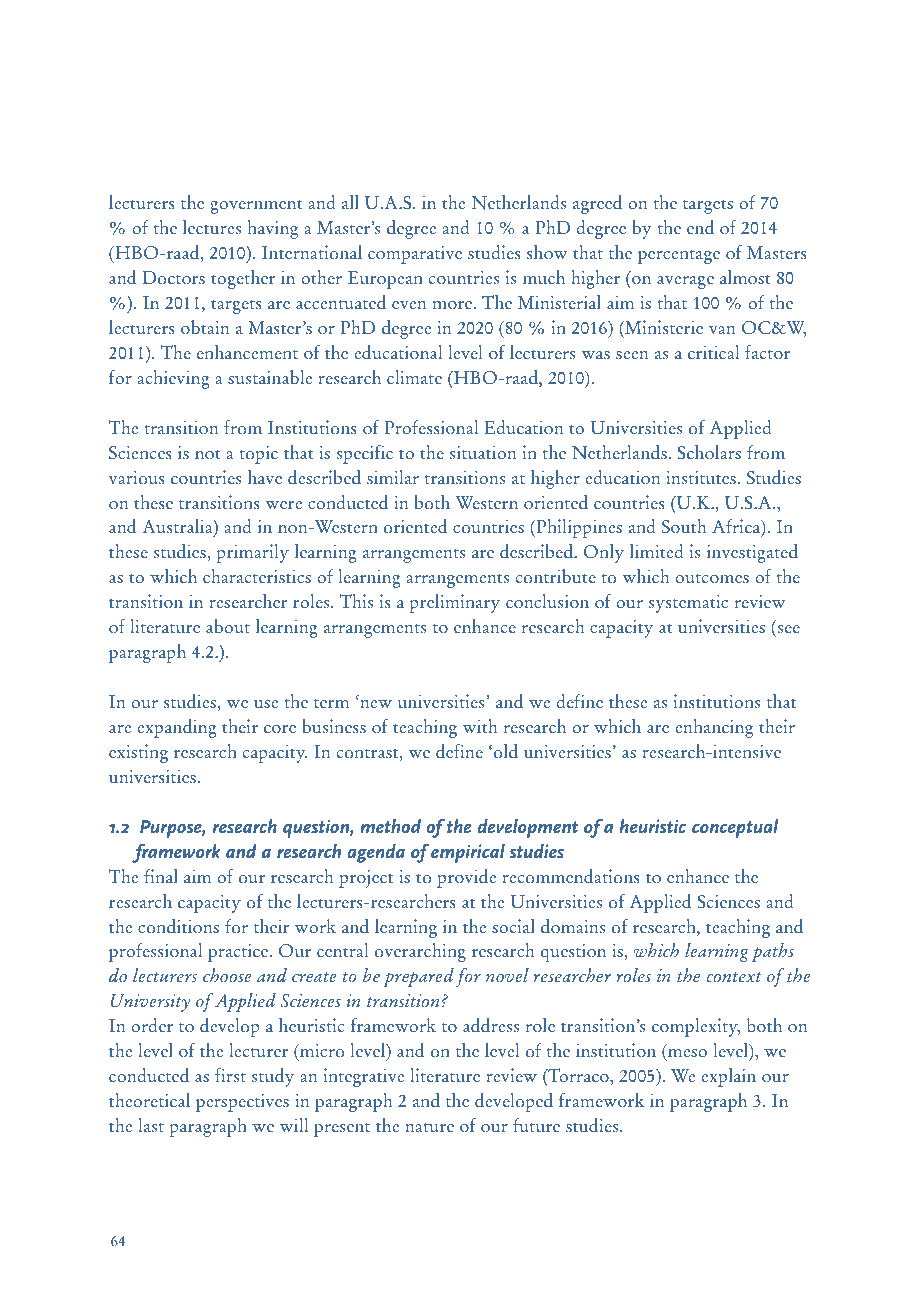 This screenshot has height=1305, width=924. Describe the element at coordinates (241, 94) in the screenshot. I see `acquisition` at that location.
